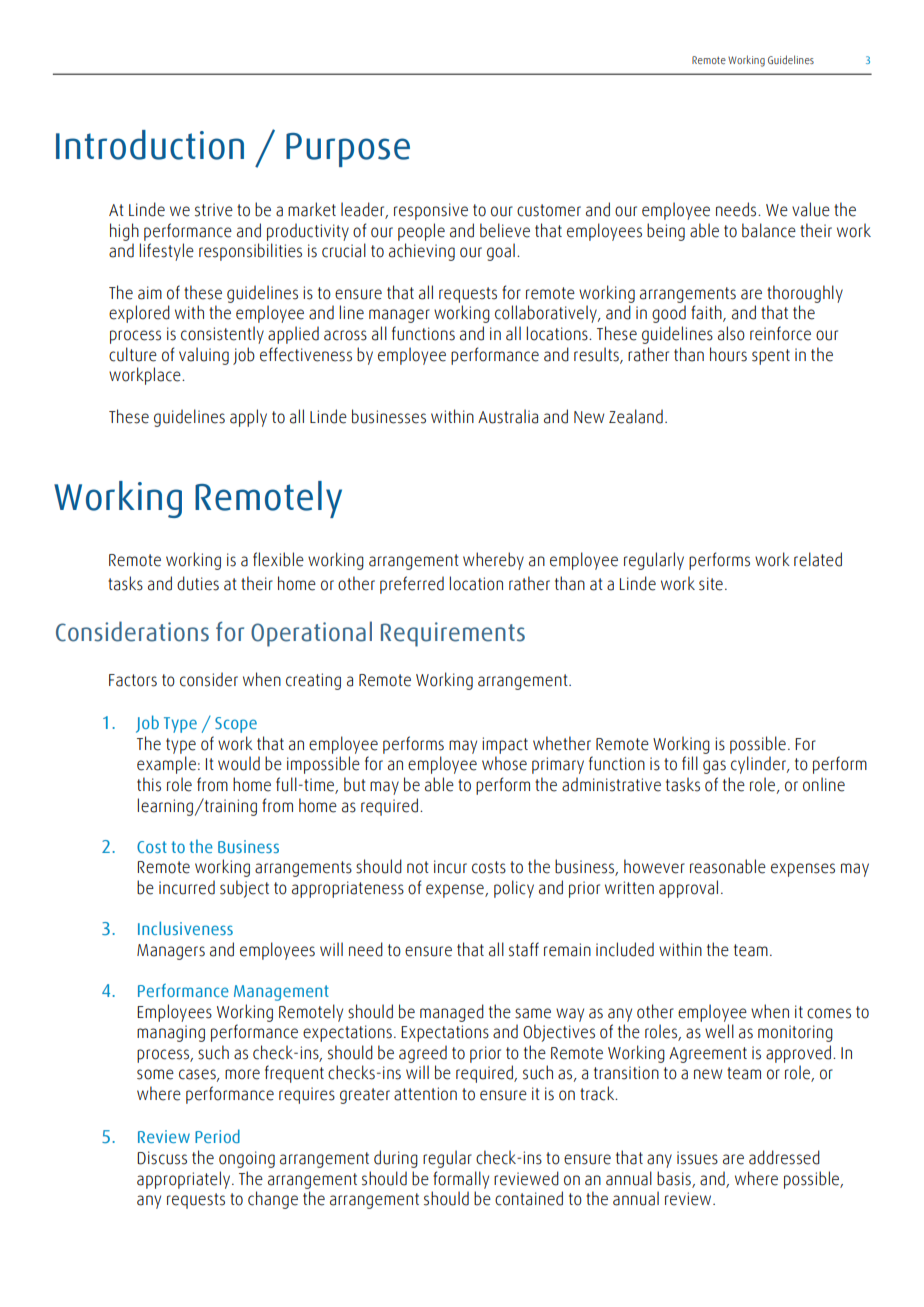 The image size is (924, 1307). Describe the element at coordinates (214, 210) in the screenshot. I see `strive` at that location.
